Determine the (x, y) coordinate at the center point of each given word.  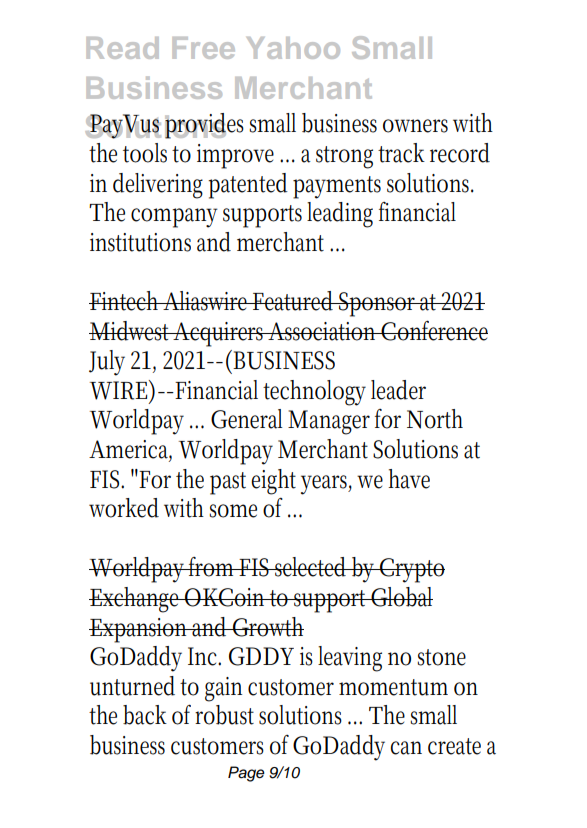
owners (415, 126)
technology (314, 393)
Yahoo (293, 48)
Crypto (411, 570)
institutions (140, 242)
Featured (294, 301)
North (435, 419)
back (145, 715)
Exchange (136, 600)
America (130, 450)
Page (246, 774)
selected (312, 567)
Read (123, 48)
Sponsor (378, 304)
